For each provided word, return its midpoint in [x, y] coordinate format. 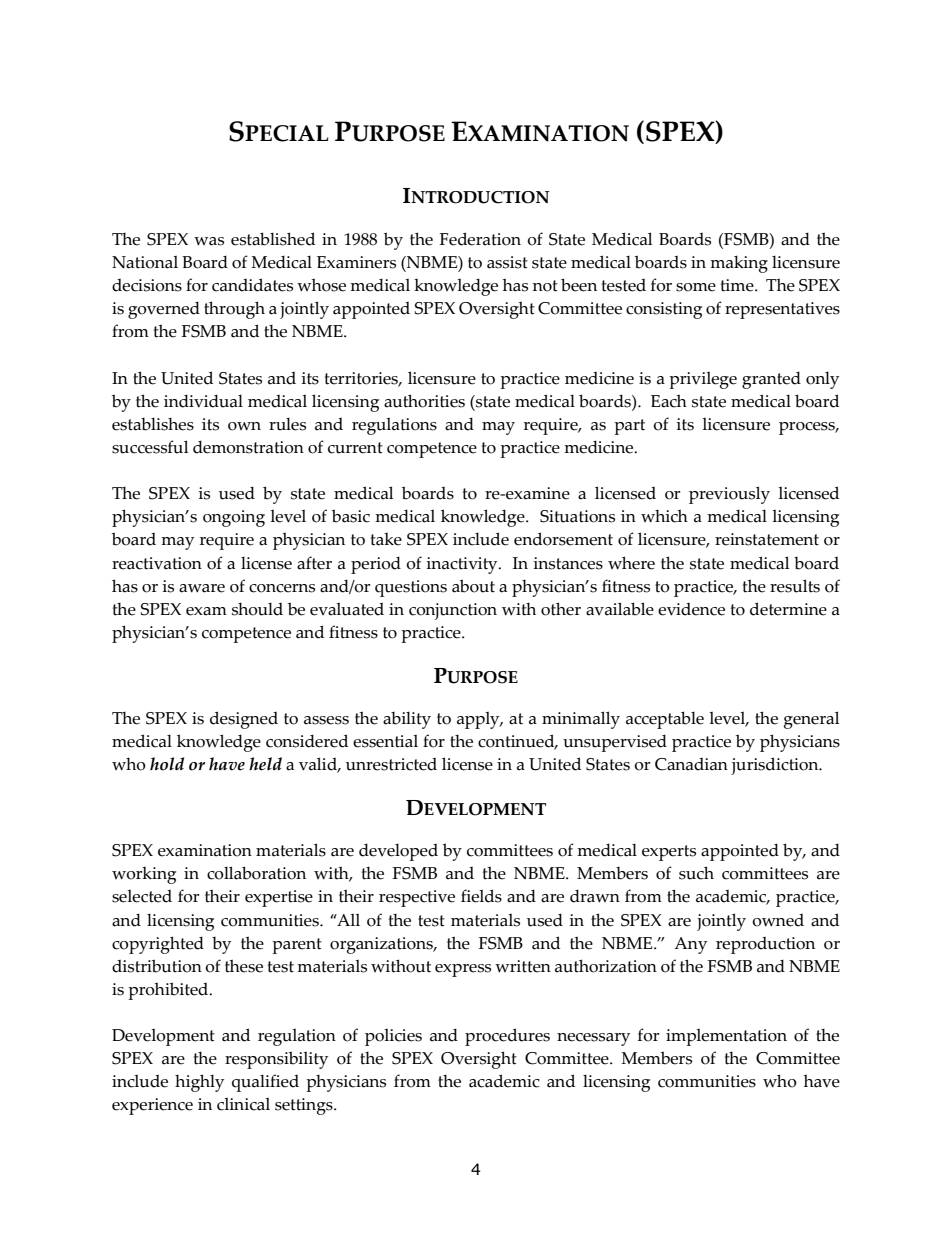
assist [507, 262]
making [739, 264]
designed [244, 720]
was [209, 241]
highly [199, 1083]
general [811, 720]
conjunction [453, 611]
